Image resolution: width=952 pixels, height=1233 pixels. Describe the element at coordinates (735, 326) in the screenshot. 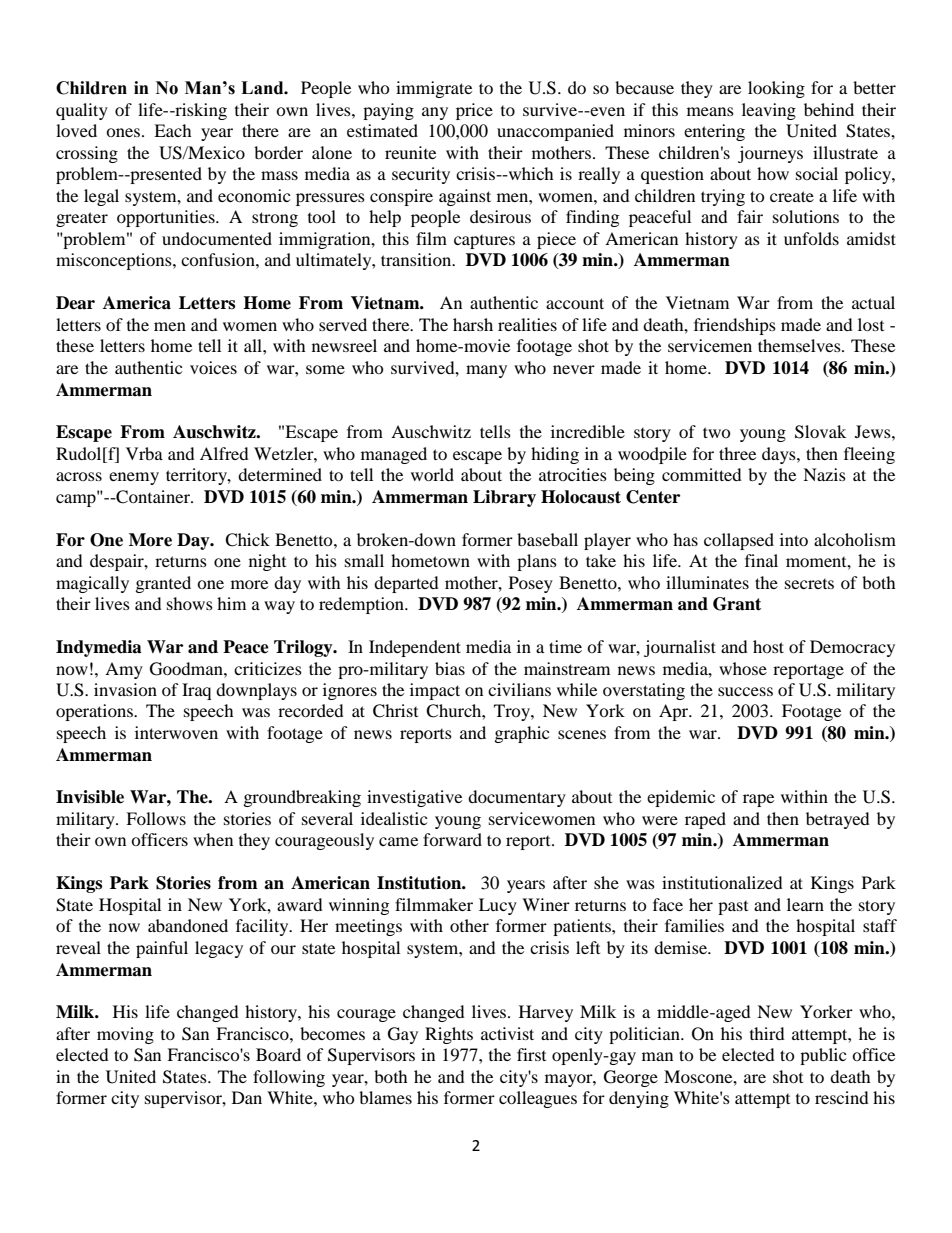

I see `friendships` at that location.
